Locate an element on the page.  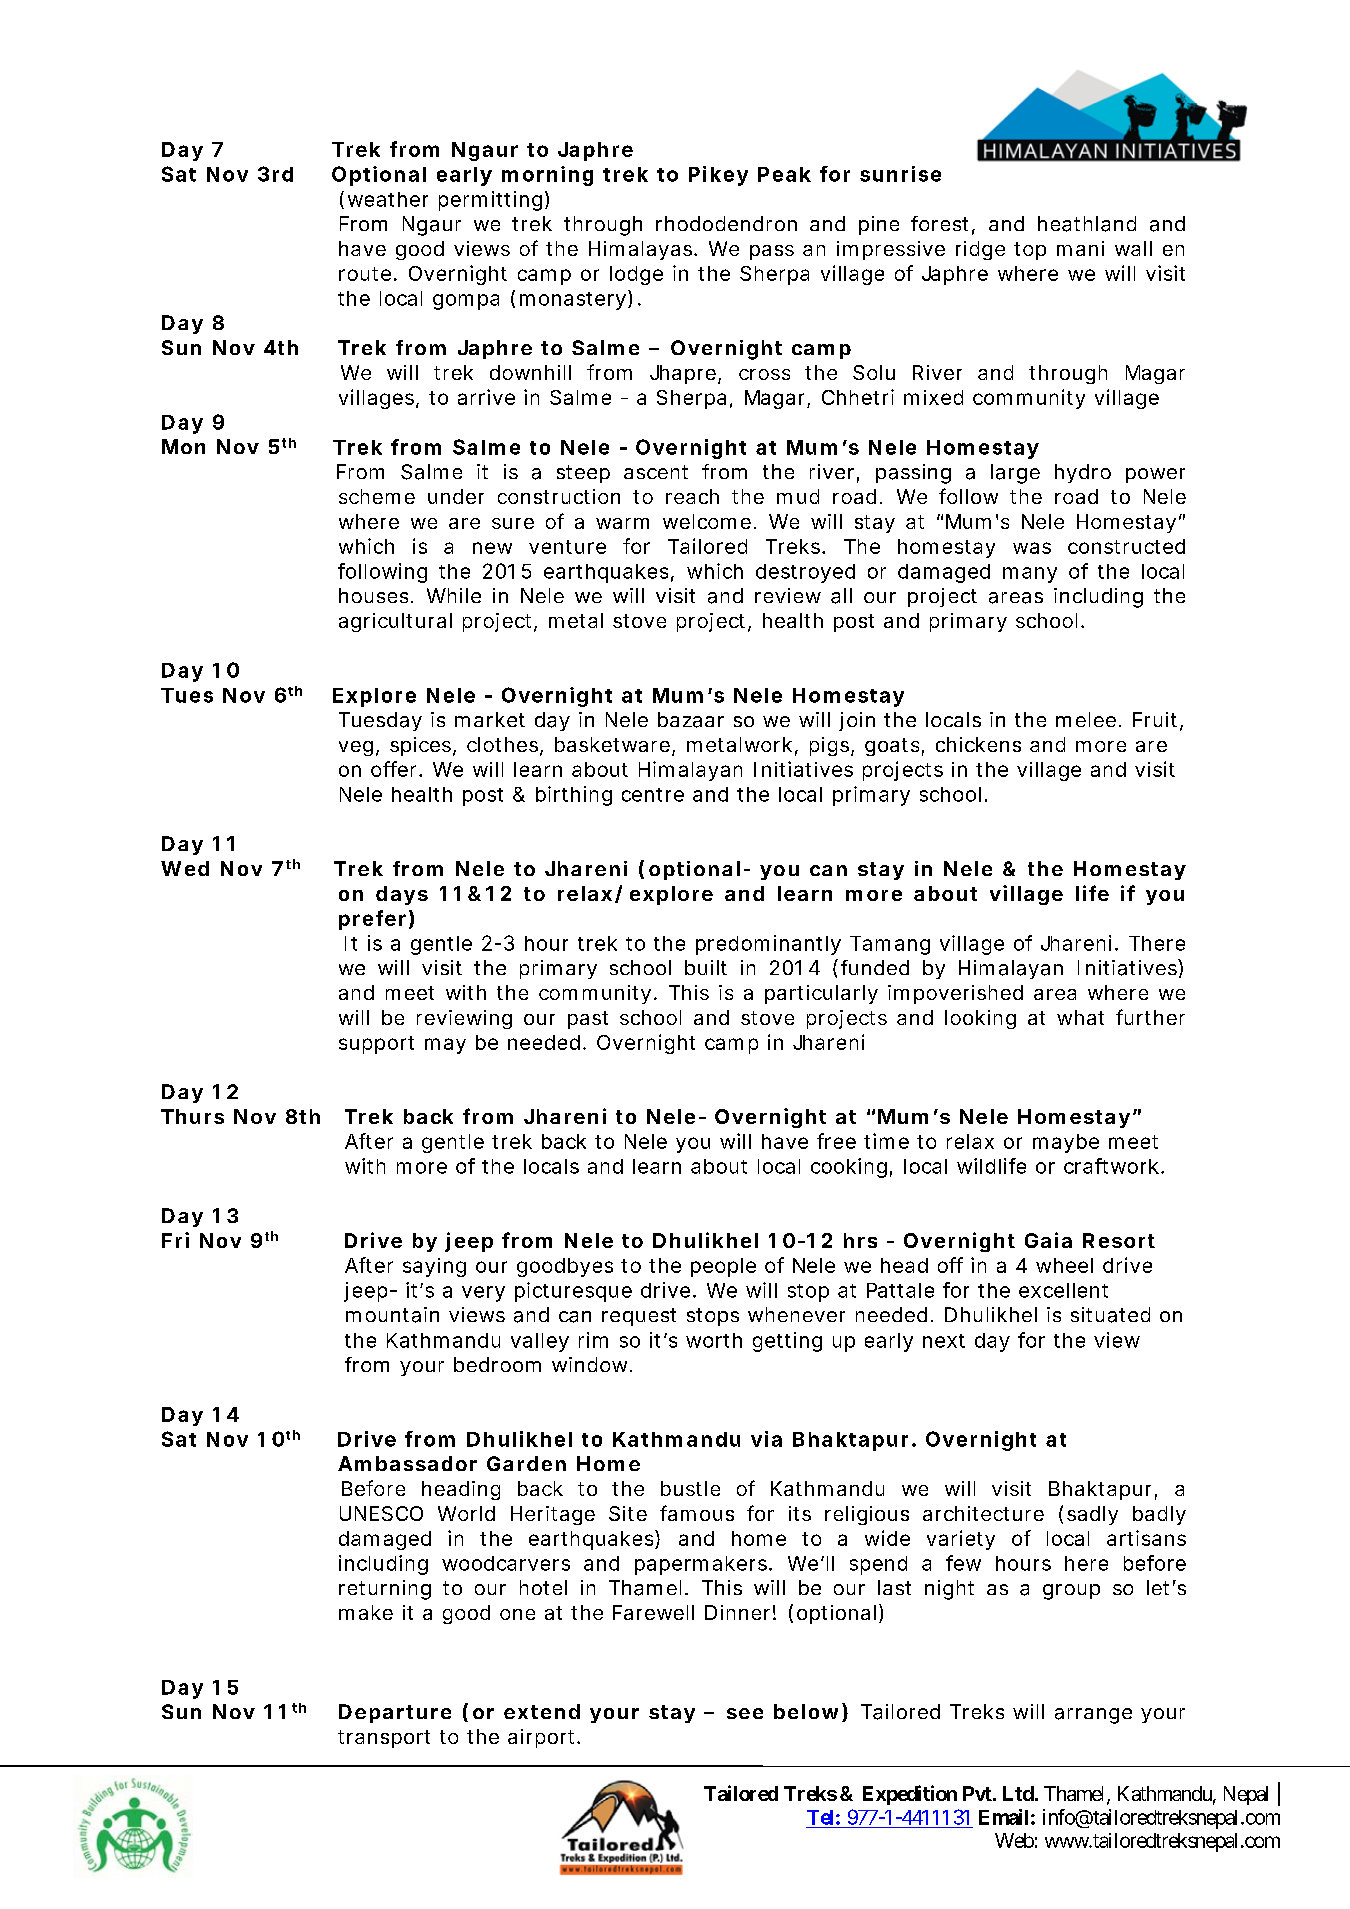
what is located at coordinates (1080, 1017).
